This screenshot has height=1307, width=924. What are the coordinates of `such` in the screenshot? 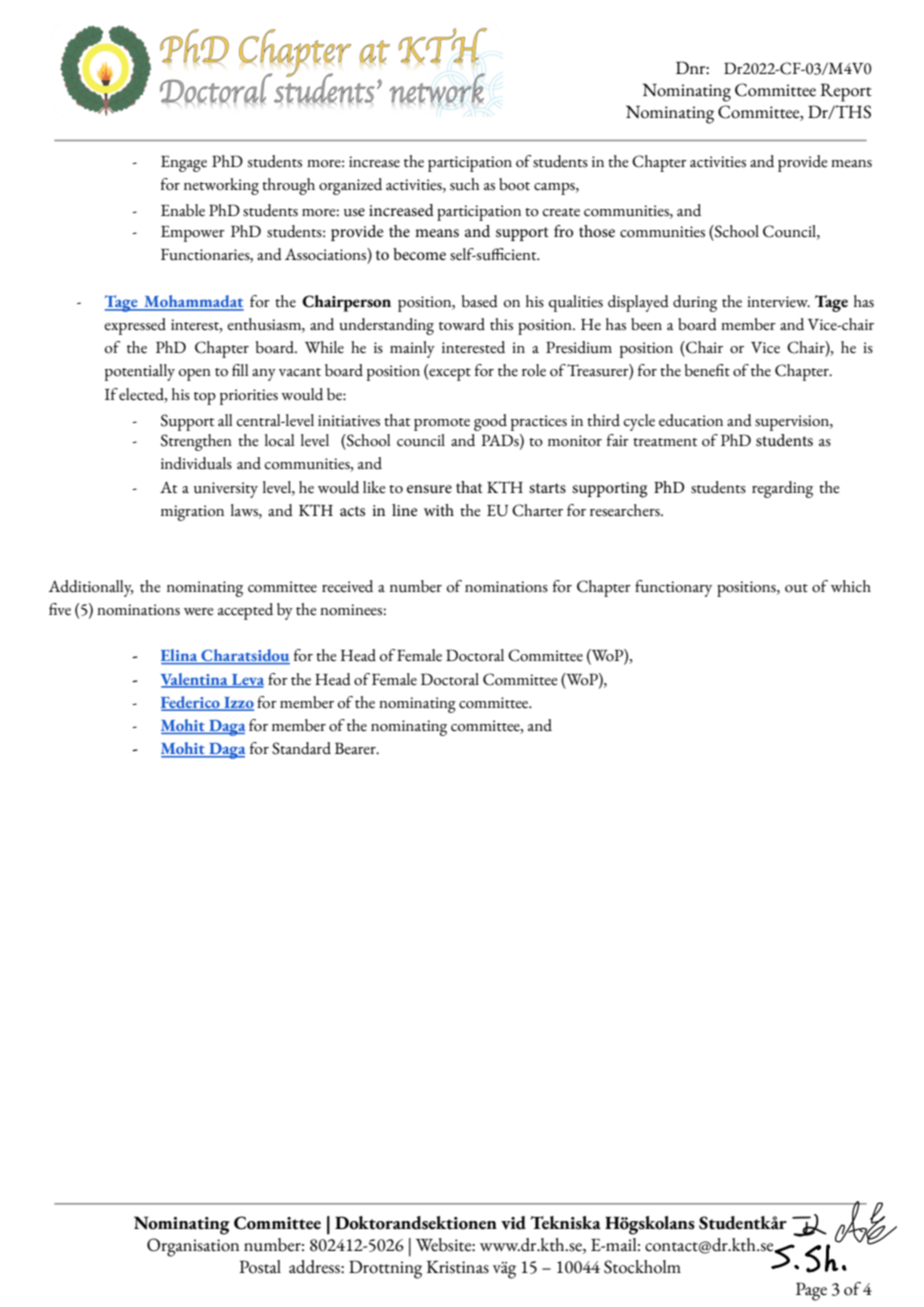 It's located at (464, 184).
